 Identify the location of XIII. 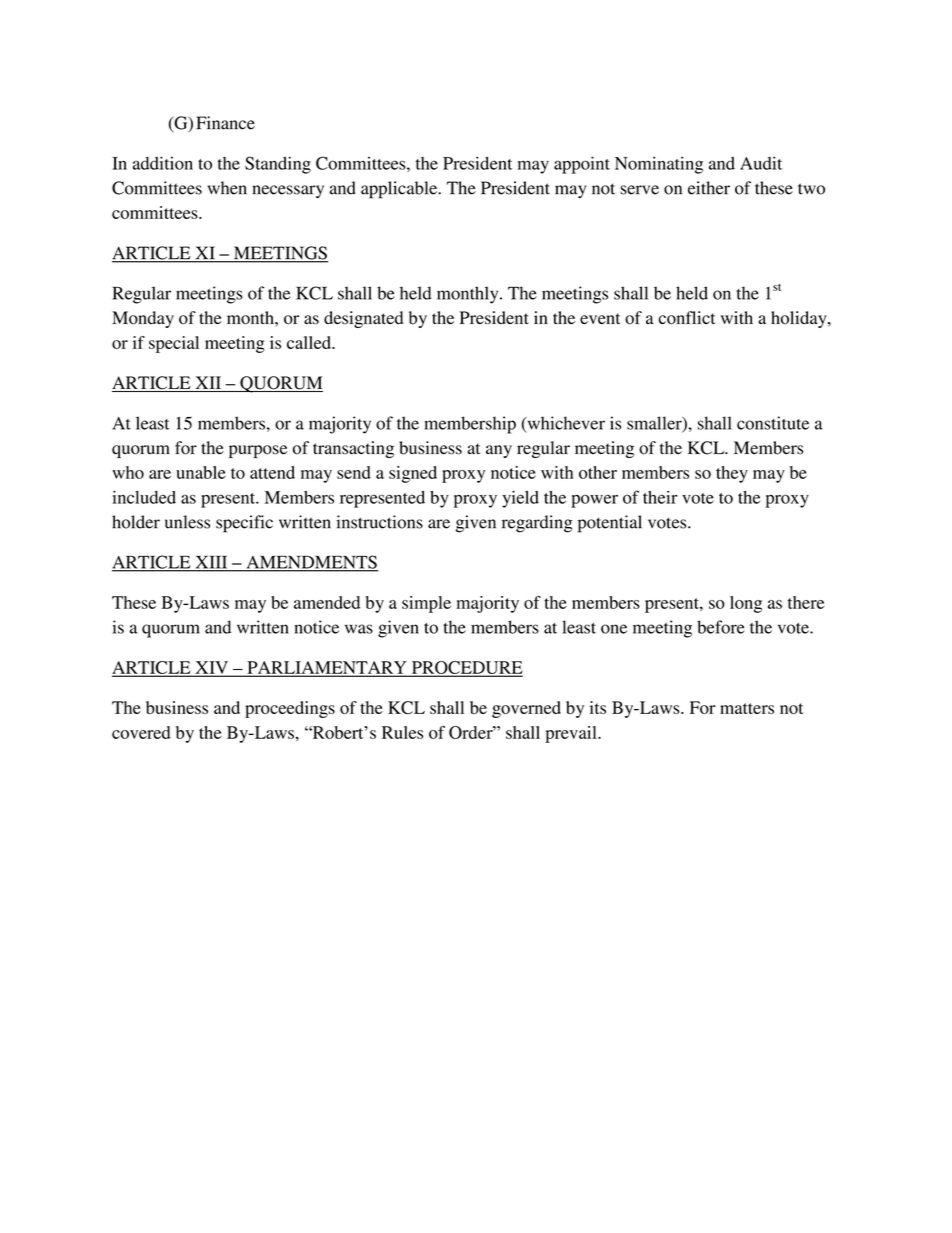
(211, 563).
